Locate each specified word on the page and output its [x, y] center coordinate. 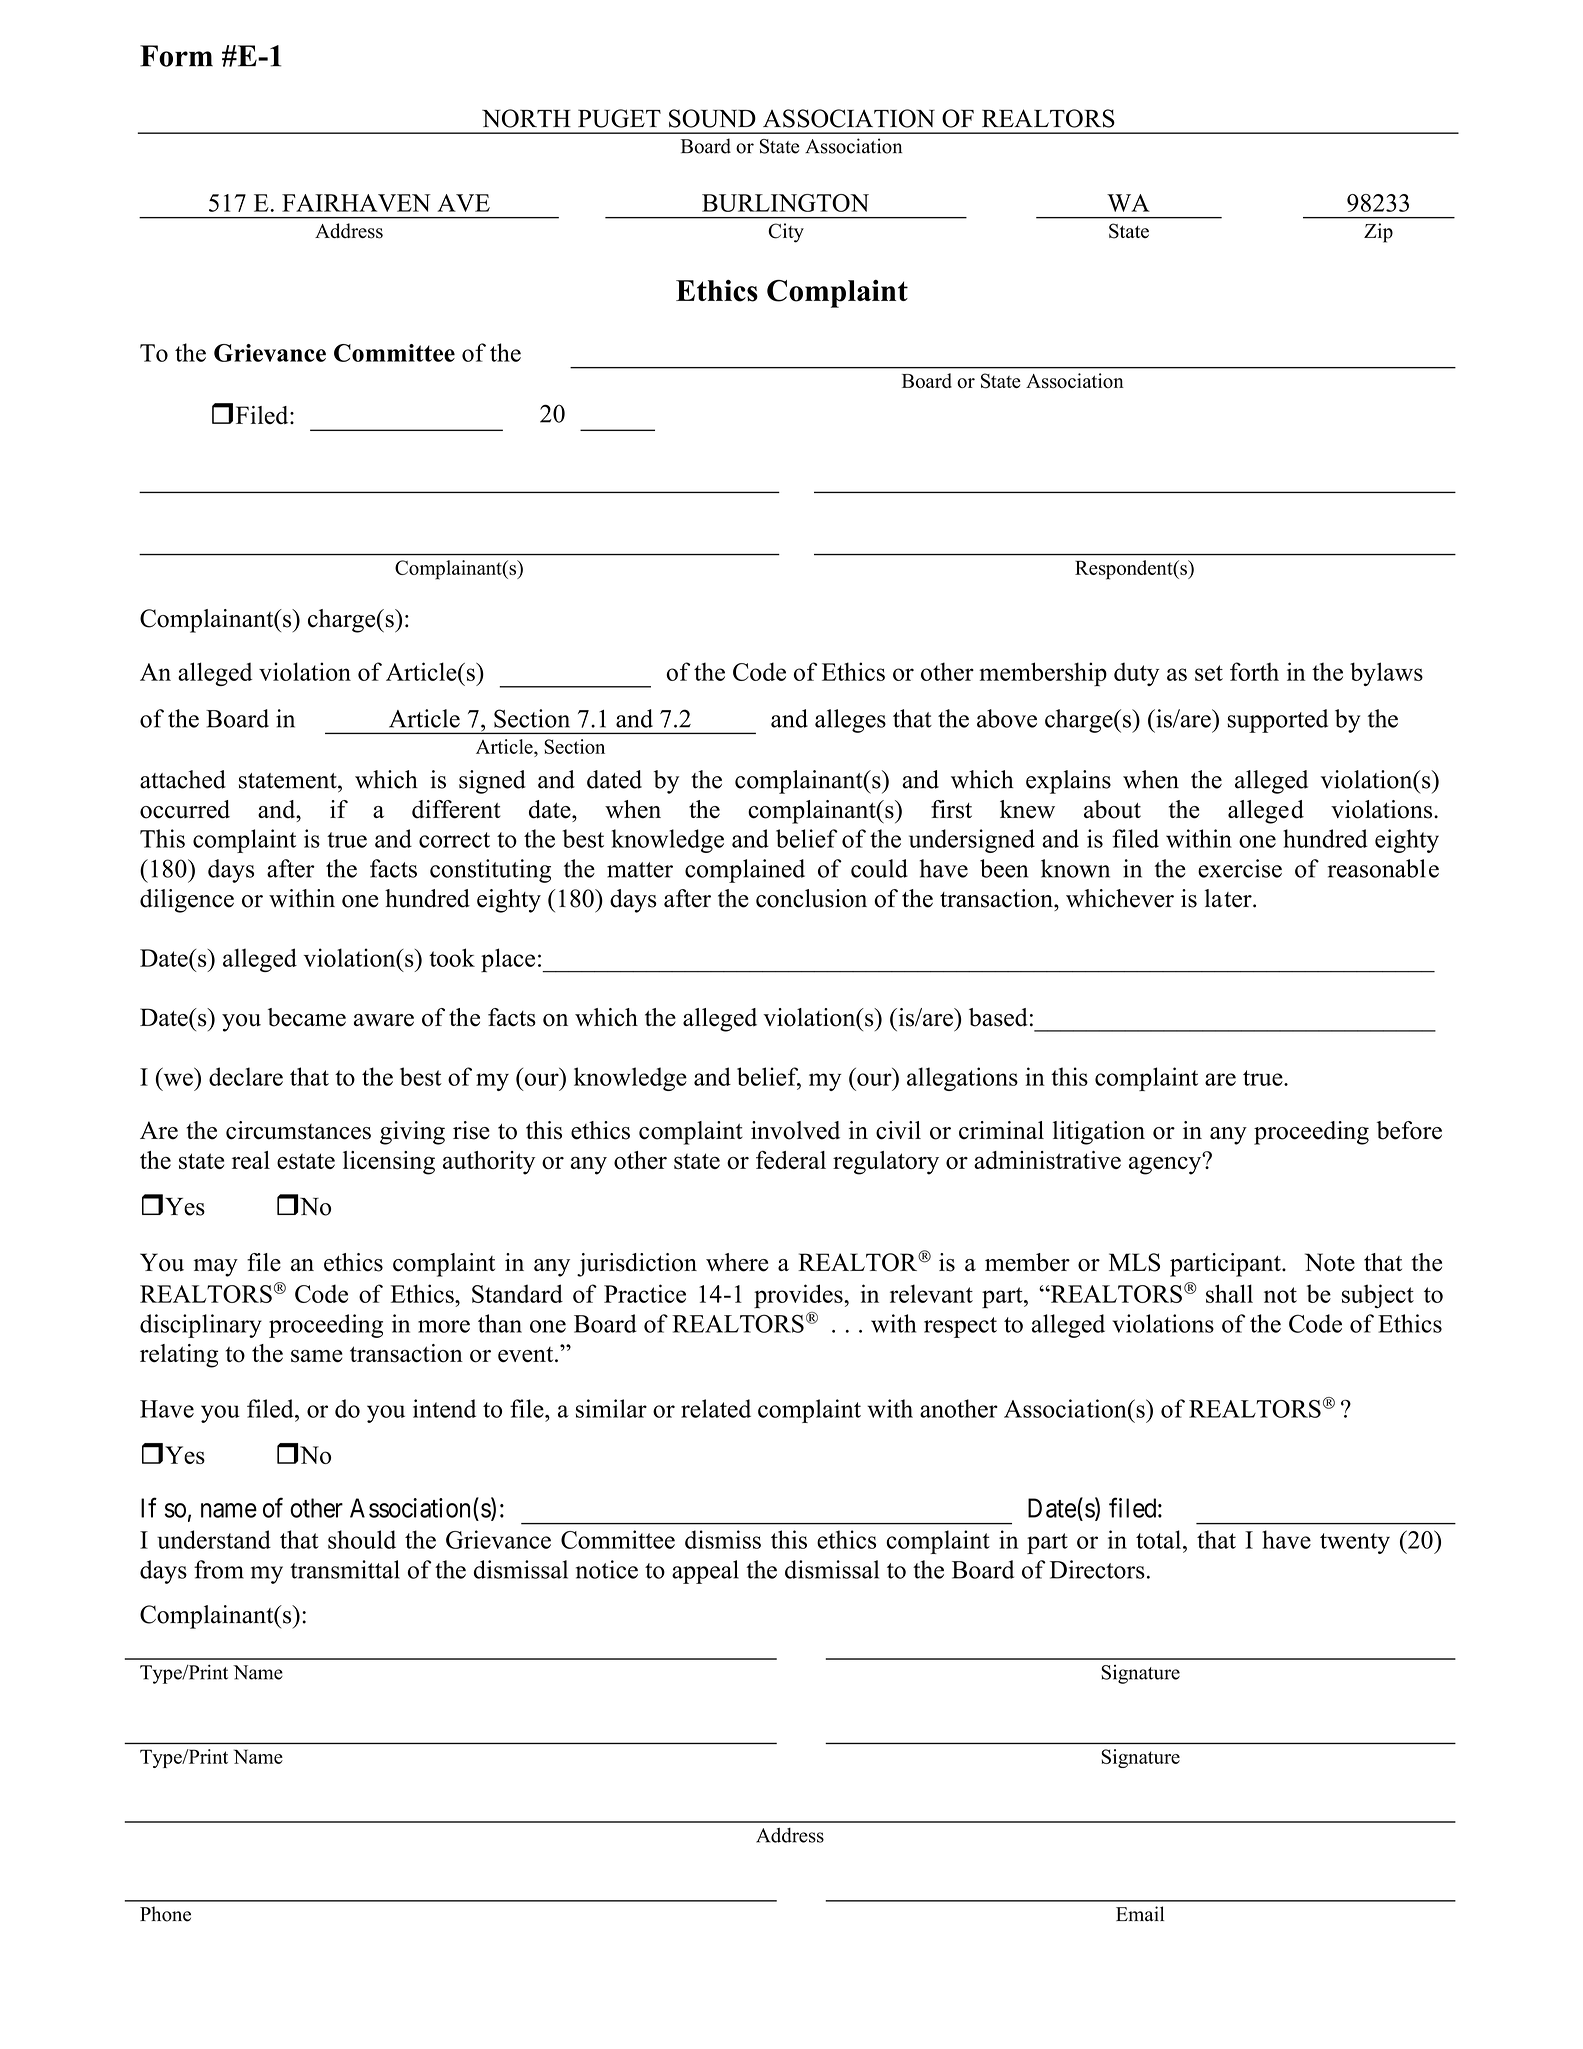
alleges [850, 721]
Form [176, 56]
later [1229, 898]
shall [1229, 1293]
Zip [1378, 233]
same [317, 1356]
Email [1140, 1914]
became [307, 1017]
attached [183, 779]
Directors [1097, 1569]
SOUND [712, 118]
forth [1254, 671]
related [716, 1408]
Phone [165, 1914]
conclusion [811, 898]
